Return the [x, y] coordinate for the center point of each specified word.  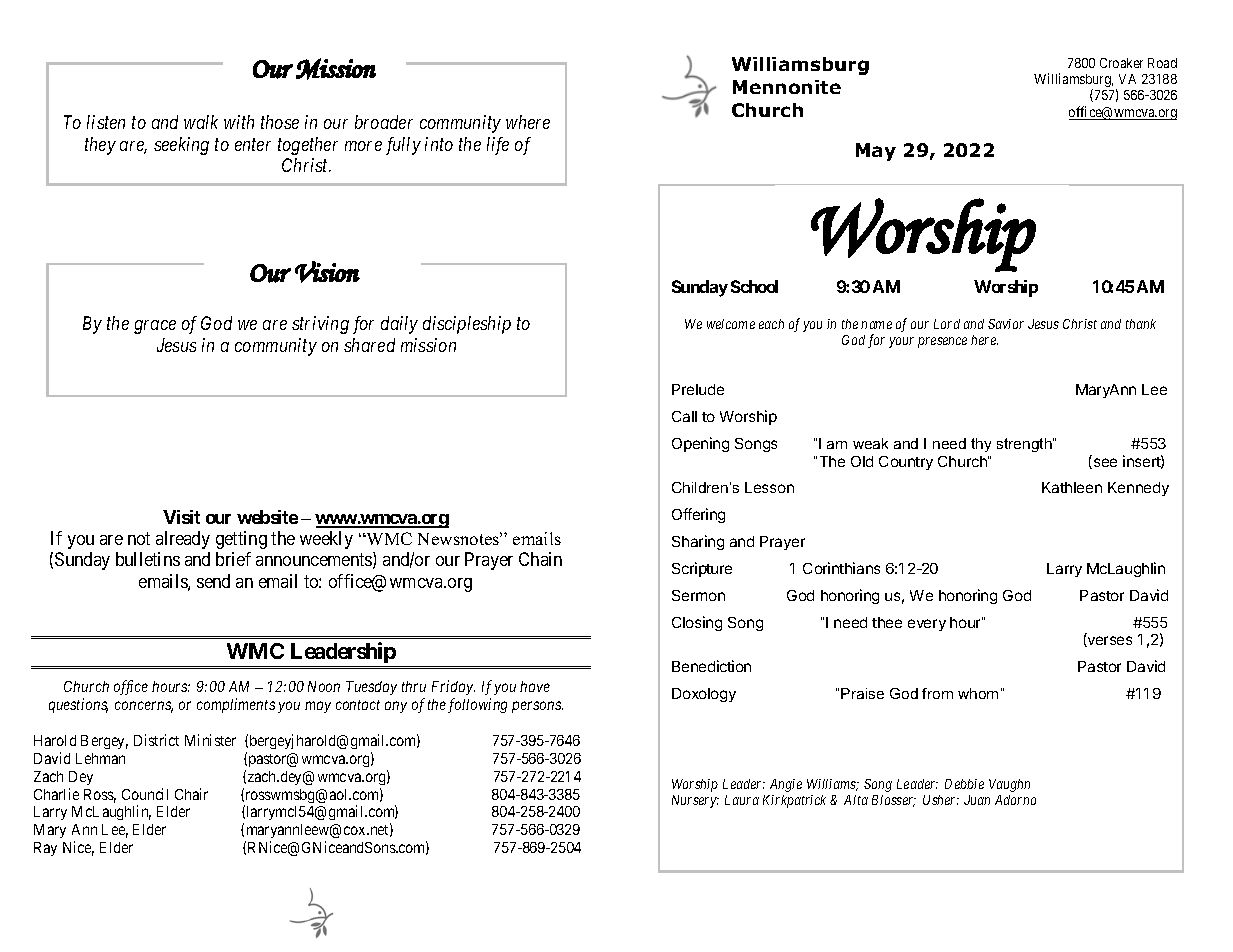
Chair [191, 794]
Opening [700, 444]
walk [201, 122]
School [754, 286]
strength [1025, 445]
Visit [181, 517]
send [213, 581]
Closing [697, 623]
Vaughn [1009, 785]
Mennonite [787, 87]
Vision [327, 272]
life [498, 146]
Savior [1006, 324]
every [927, 625]
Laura [742, 800]
